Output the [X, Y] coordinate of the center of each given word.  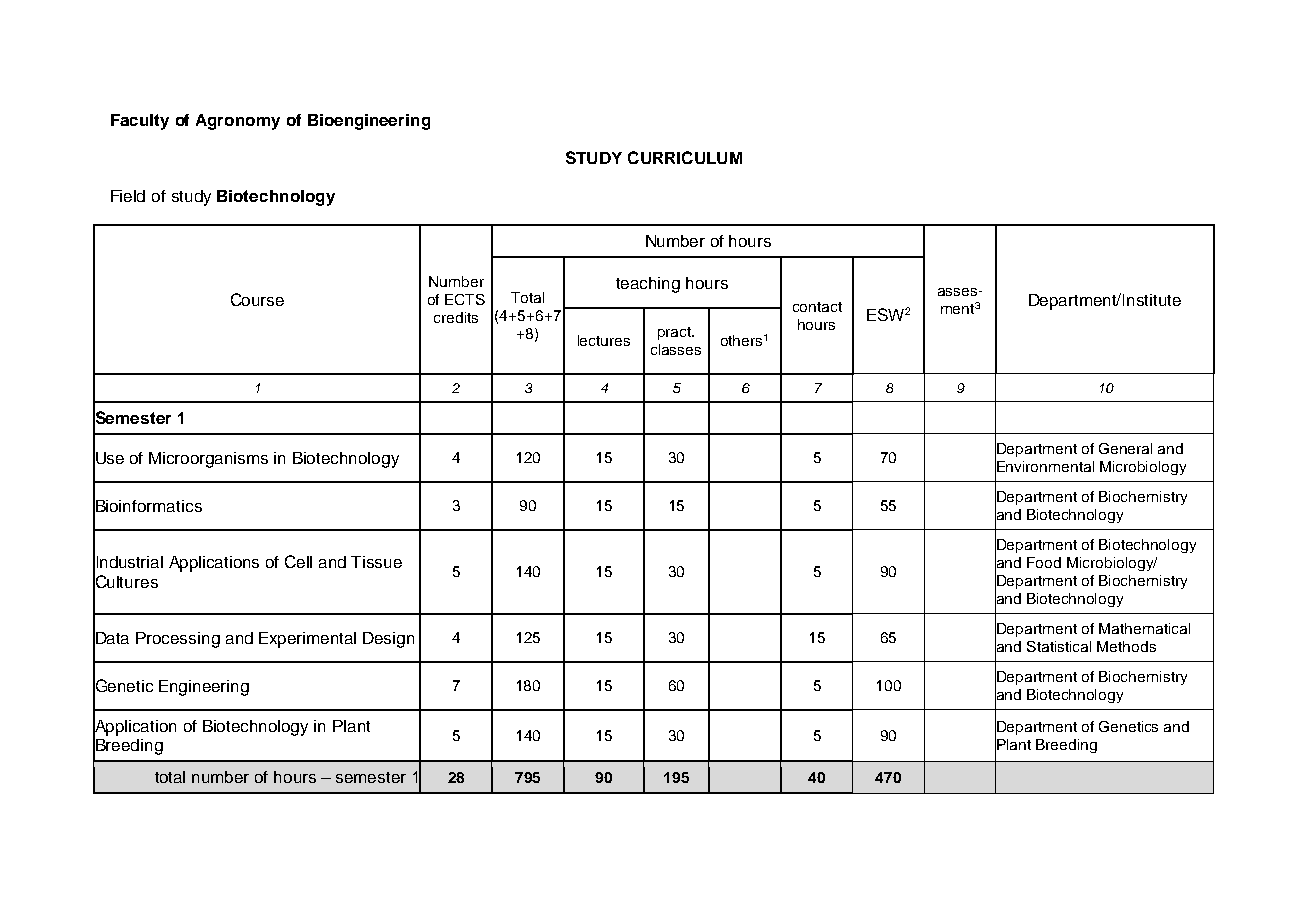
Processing [178, 640]
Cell [298, 561]
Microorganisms [208, 460]
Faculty [140, 122]
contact [817, 307]
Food [1044, 562]
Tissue [376, 562]
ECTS [465, 299]
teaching [648, 285]
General [1125, 448]
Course [257, 299]
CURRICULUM [685, 157]
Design [388, 640]
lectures [604, 340]
